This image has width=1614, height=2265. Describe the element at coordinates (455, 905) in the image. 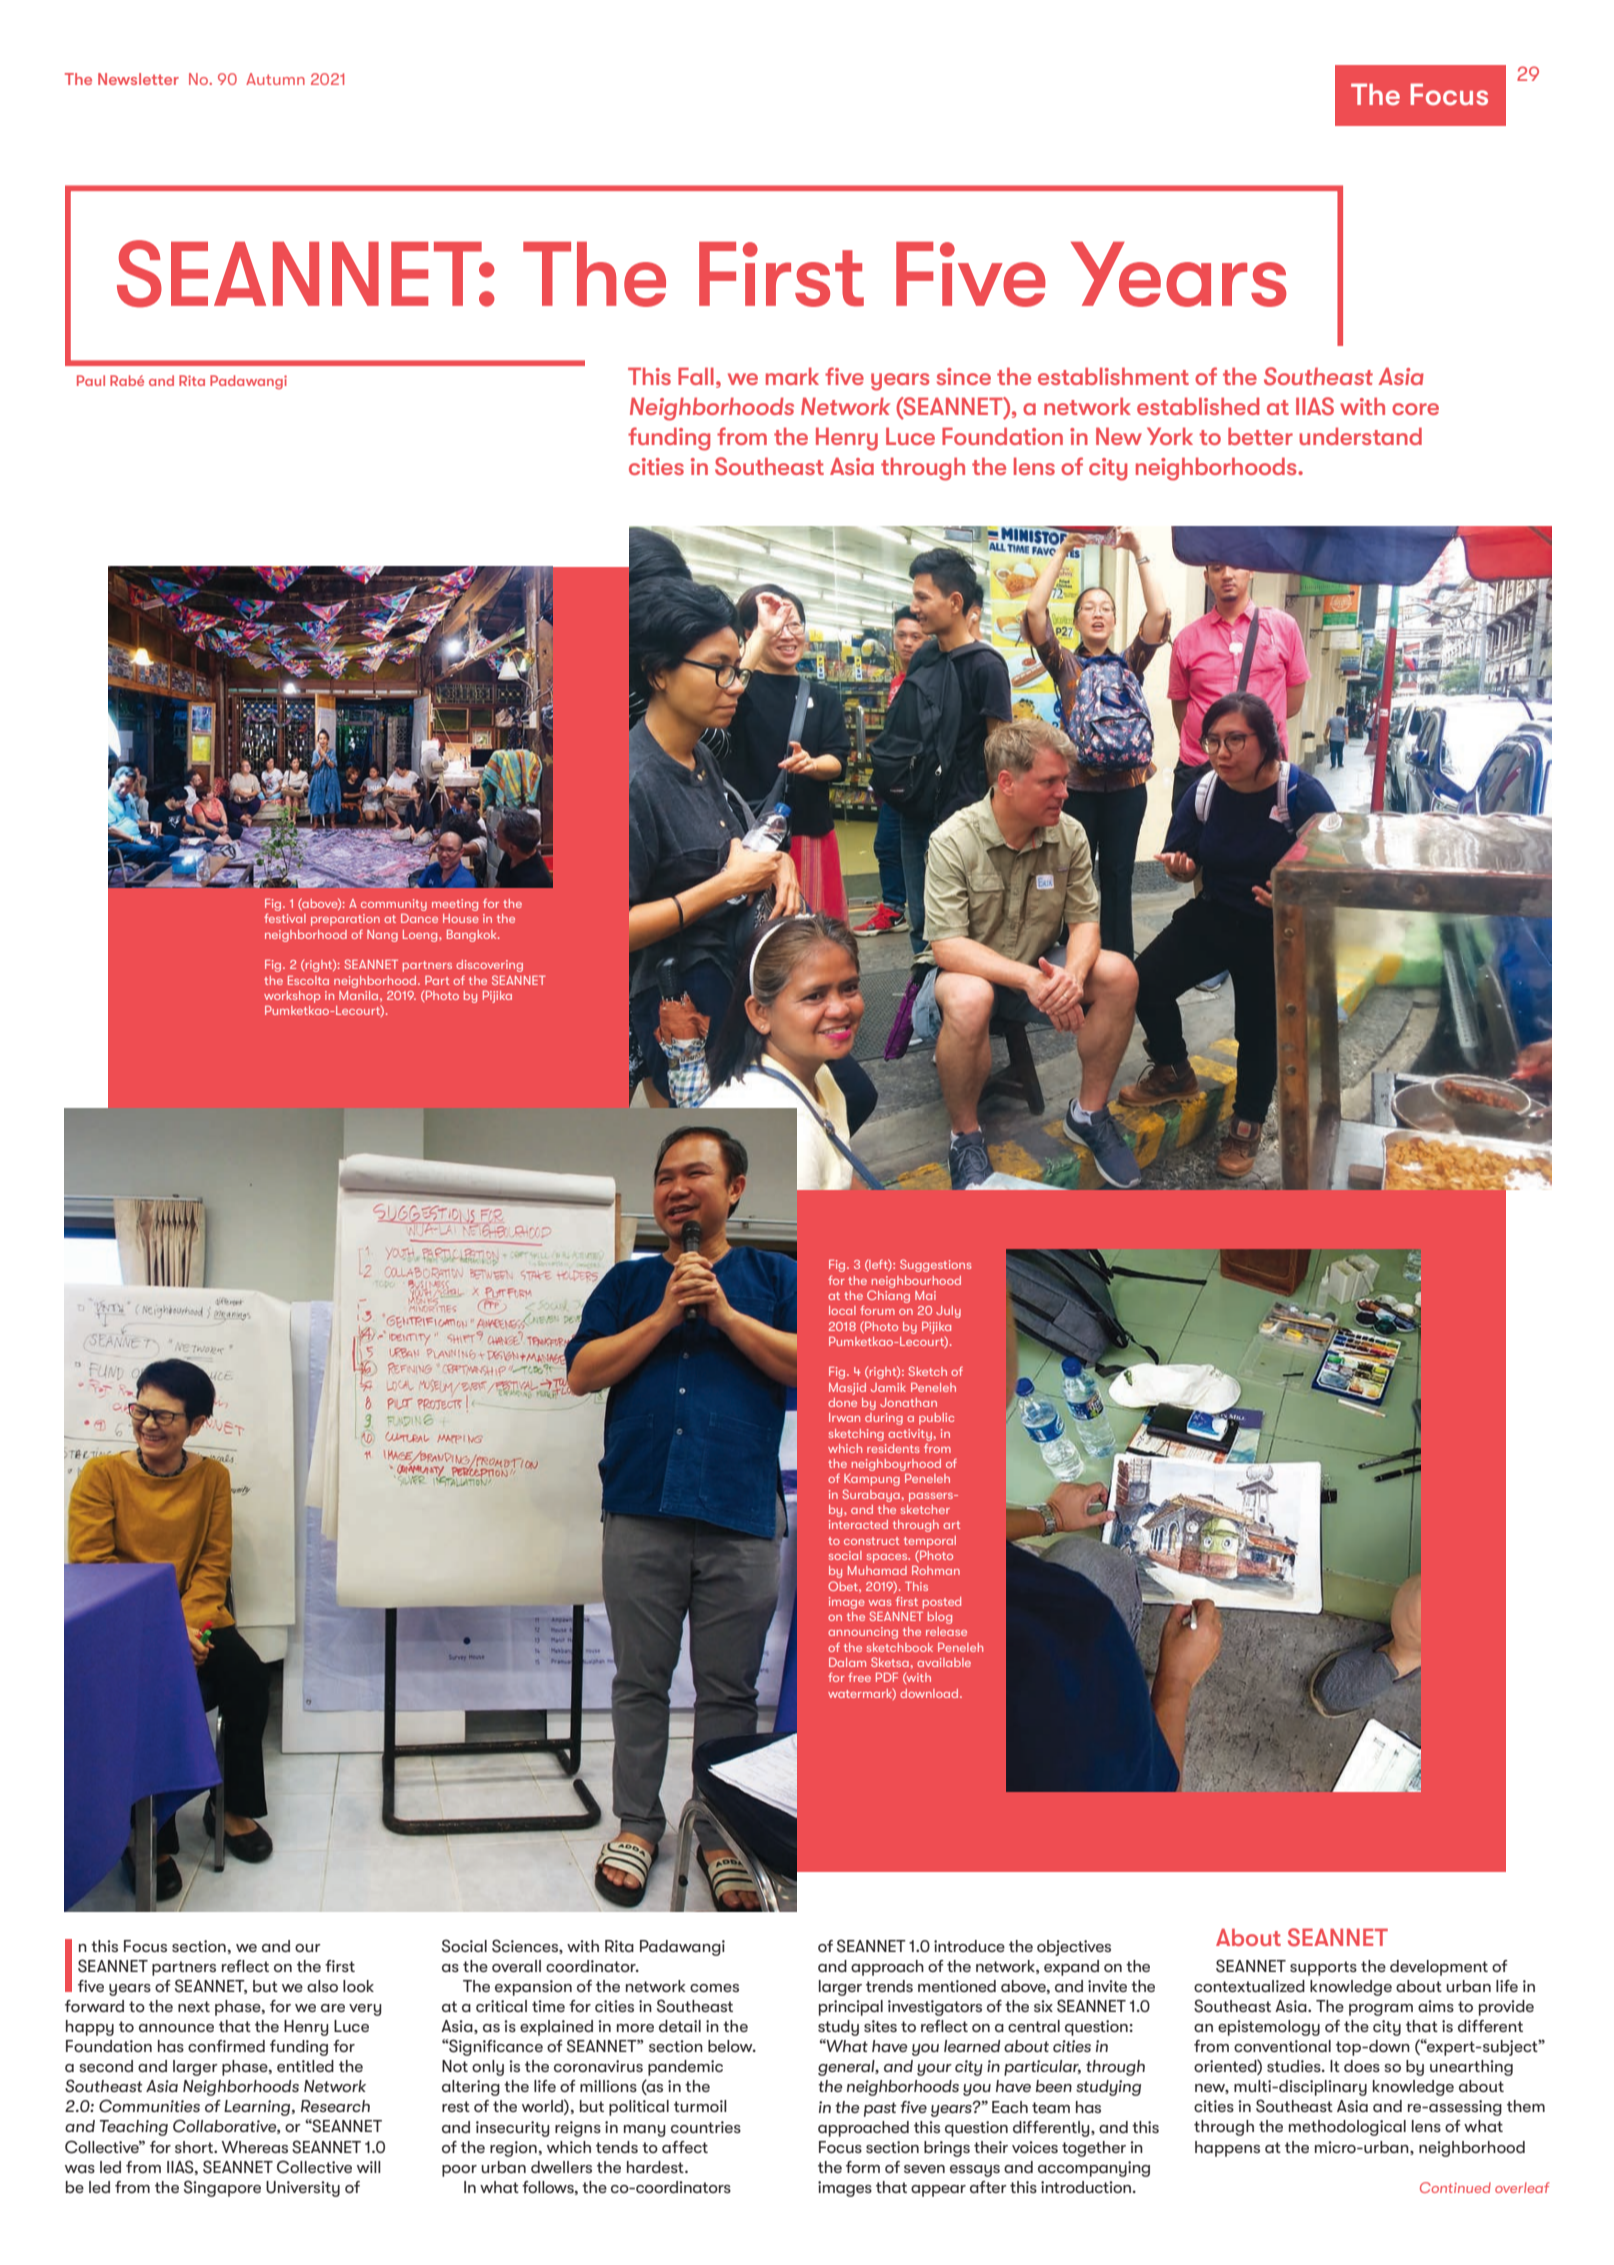

I see `meeting` at that location.
